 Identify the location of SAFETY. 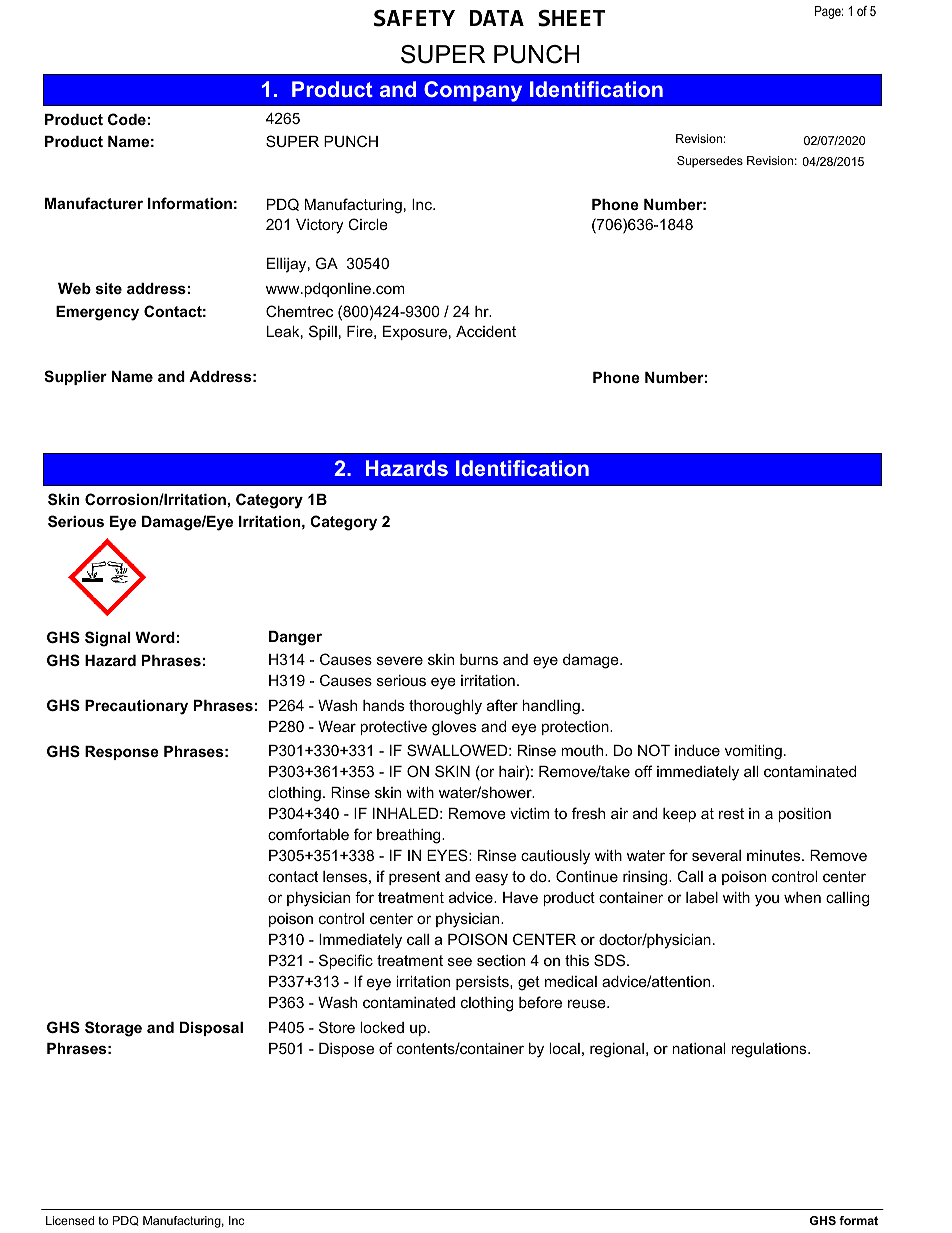
(414, 18).
